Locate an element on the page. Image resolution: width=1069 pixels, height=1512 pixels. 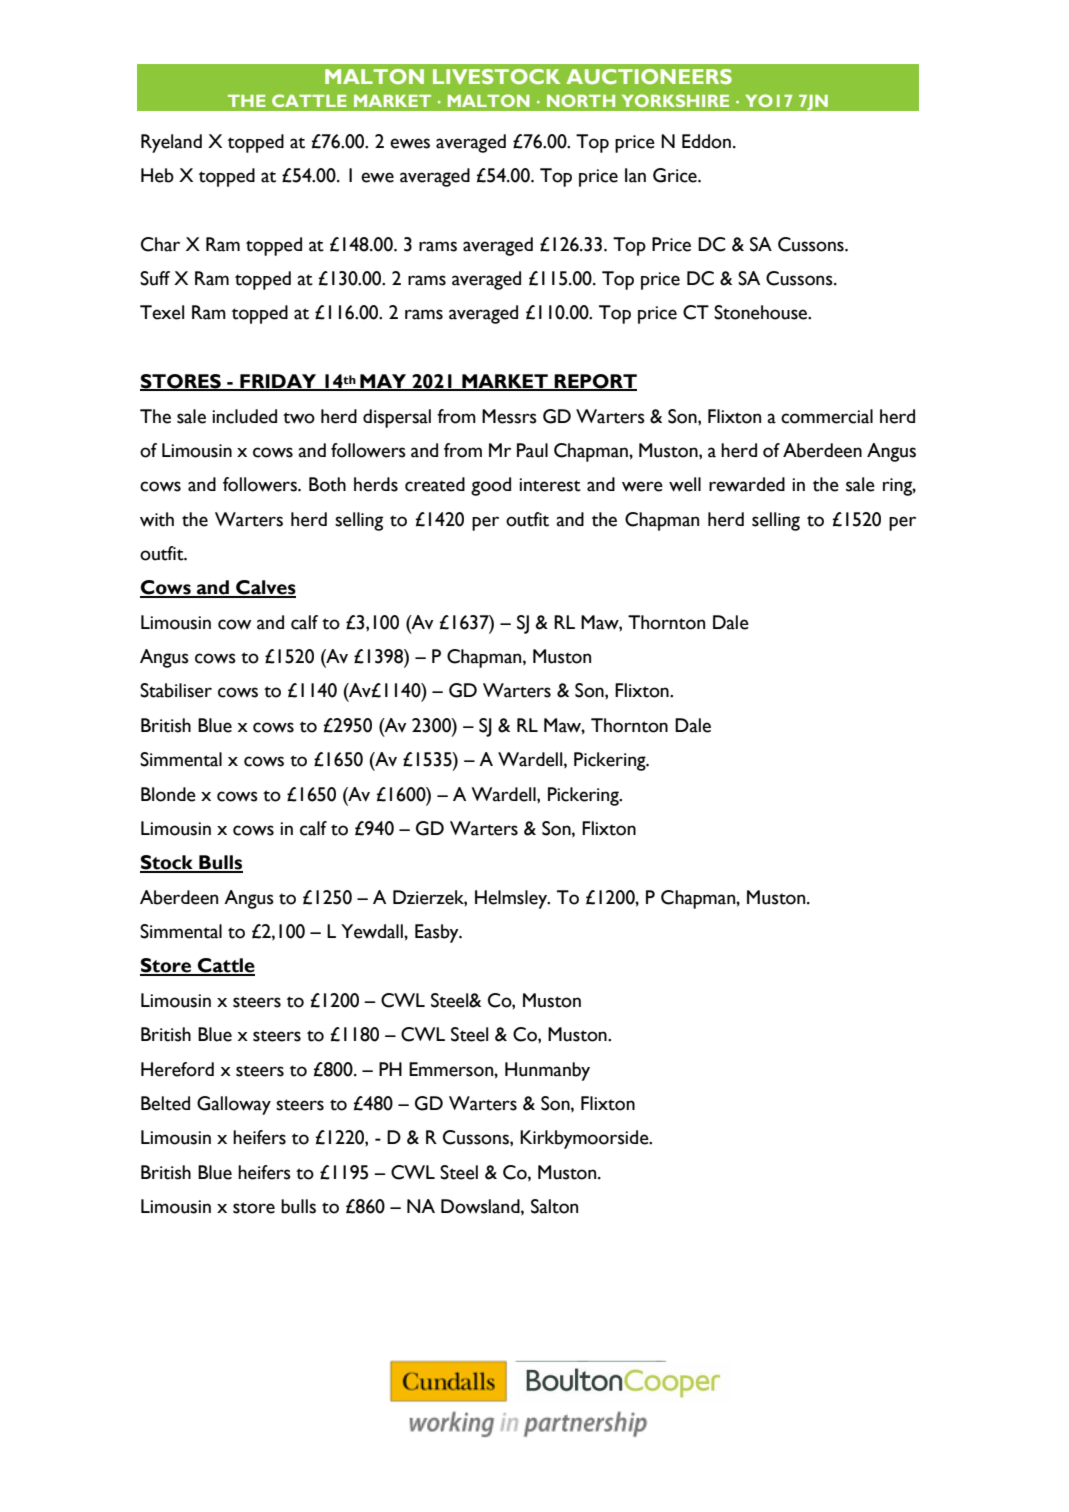
Stabiliser is located at coordinates (176, 690).
